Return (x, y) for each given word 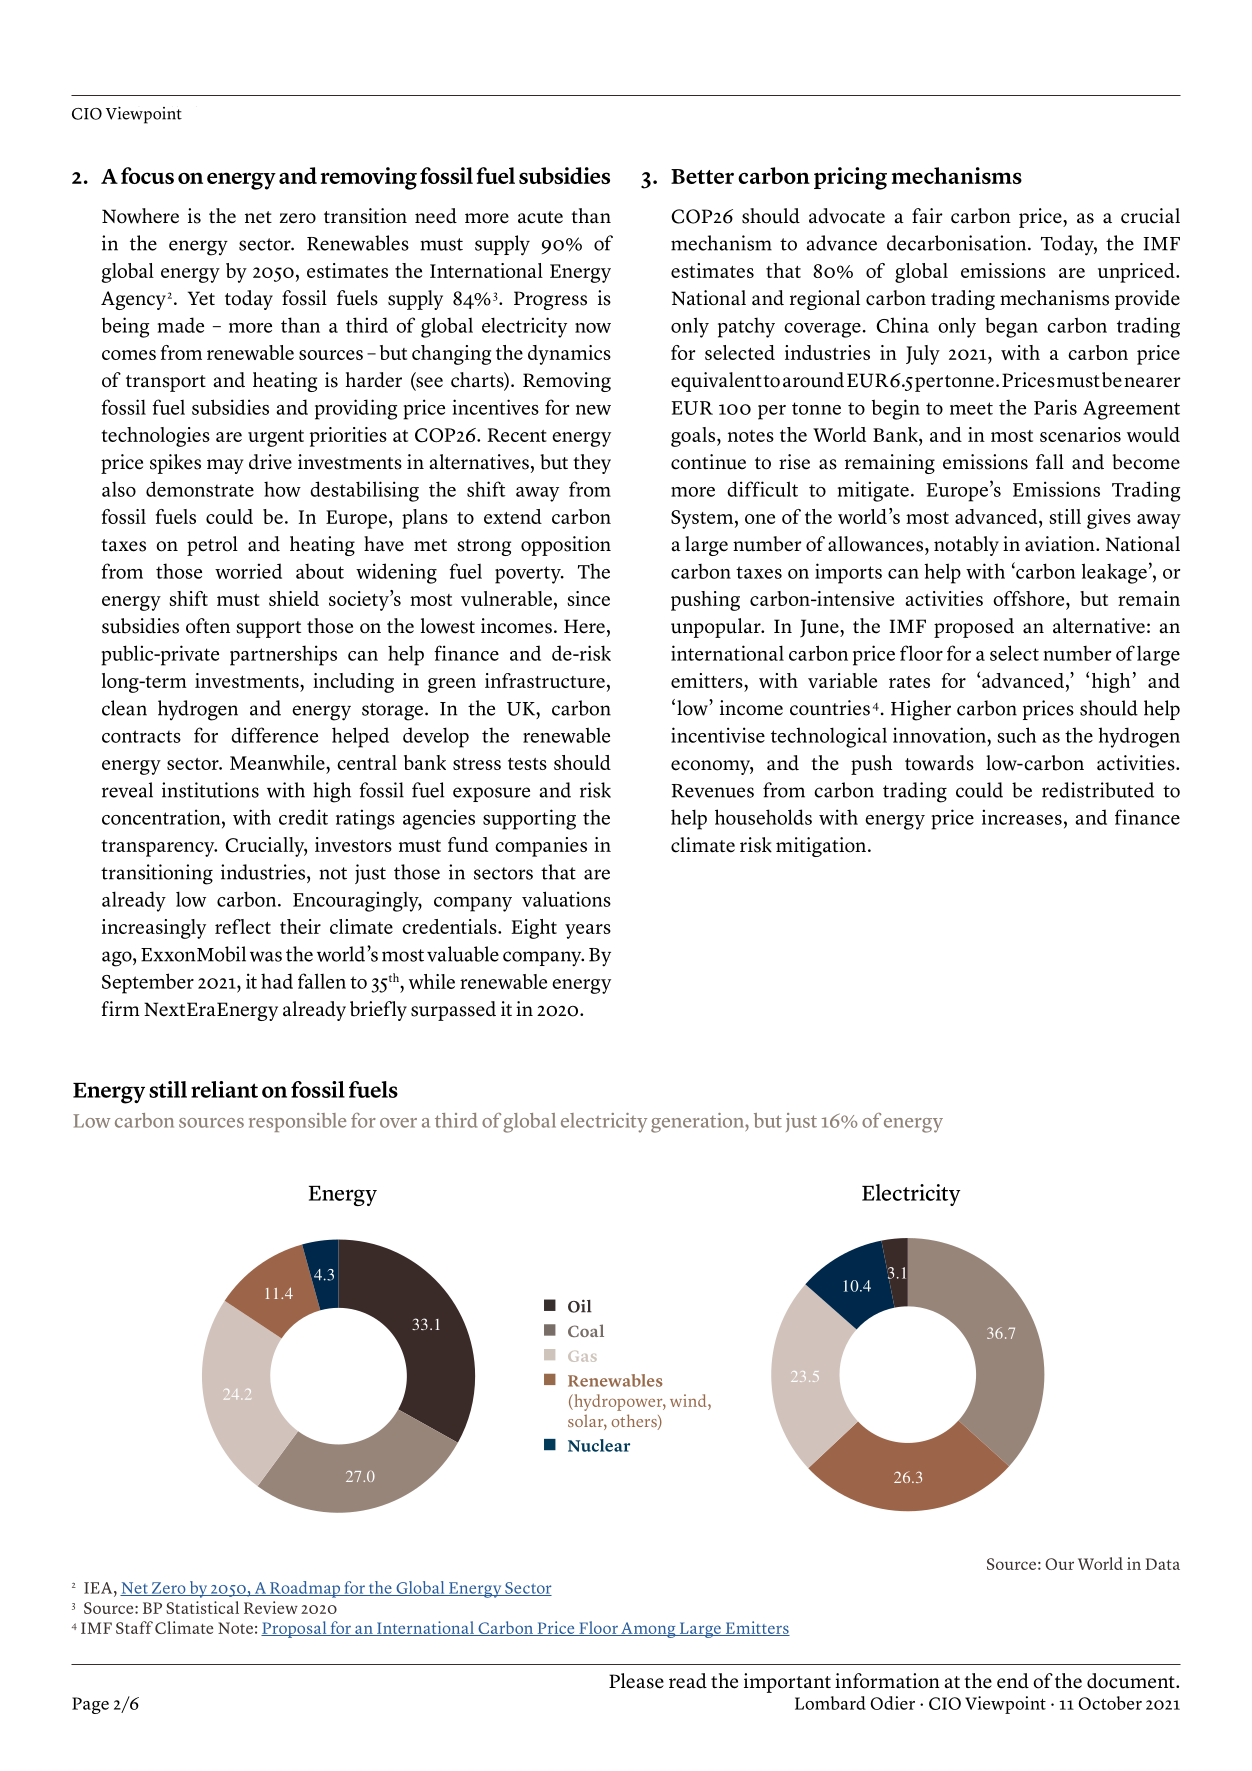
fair (927, 215)
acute (540, 217)
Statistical (202, 1607)
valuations (566, 899)
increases (1022, 817)
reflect (243, 926)
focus (147, 175)
